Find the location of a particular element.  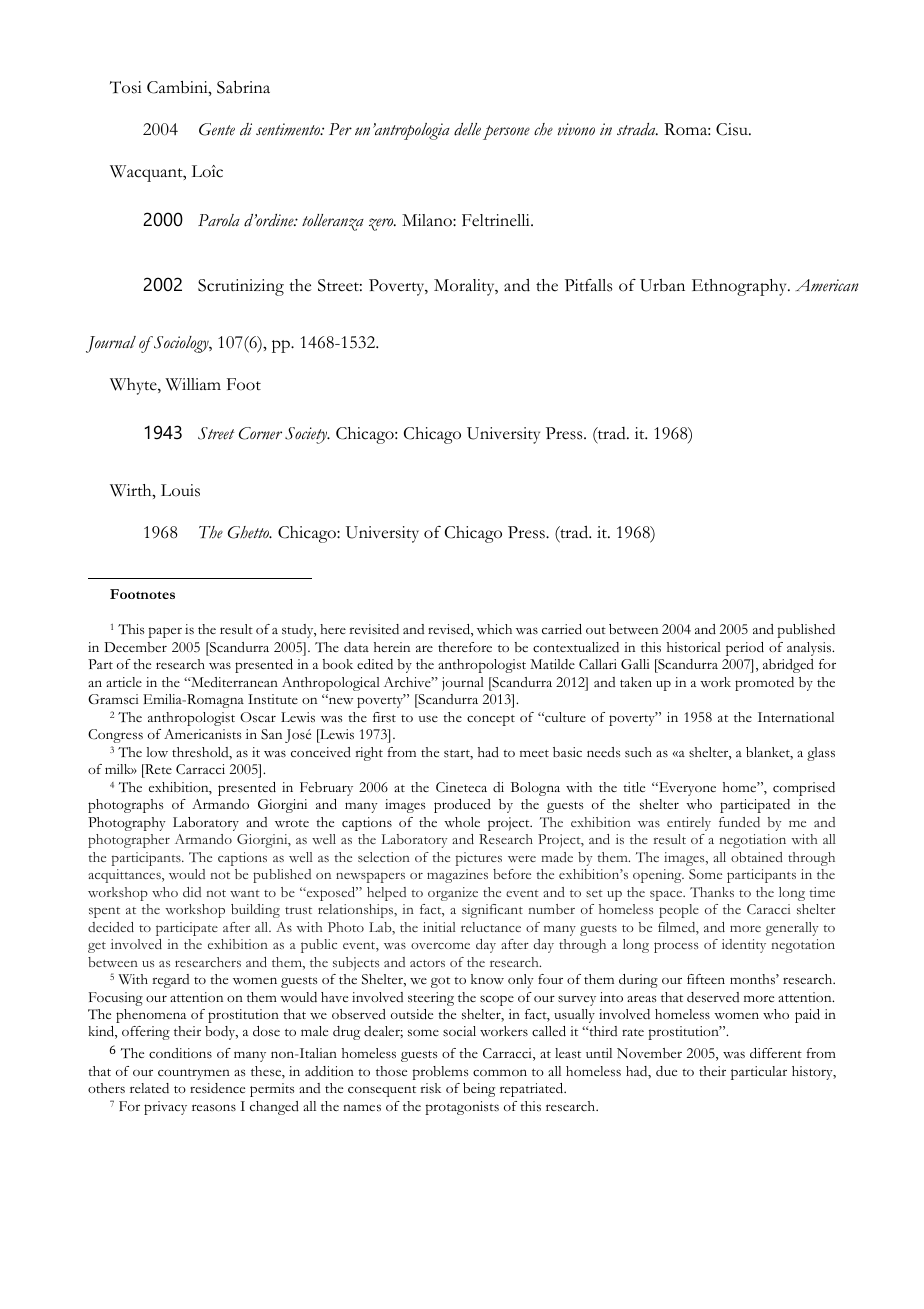

Gente is located at coordinates (217, 129).
